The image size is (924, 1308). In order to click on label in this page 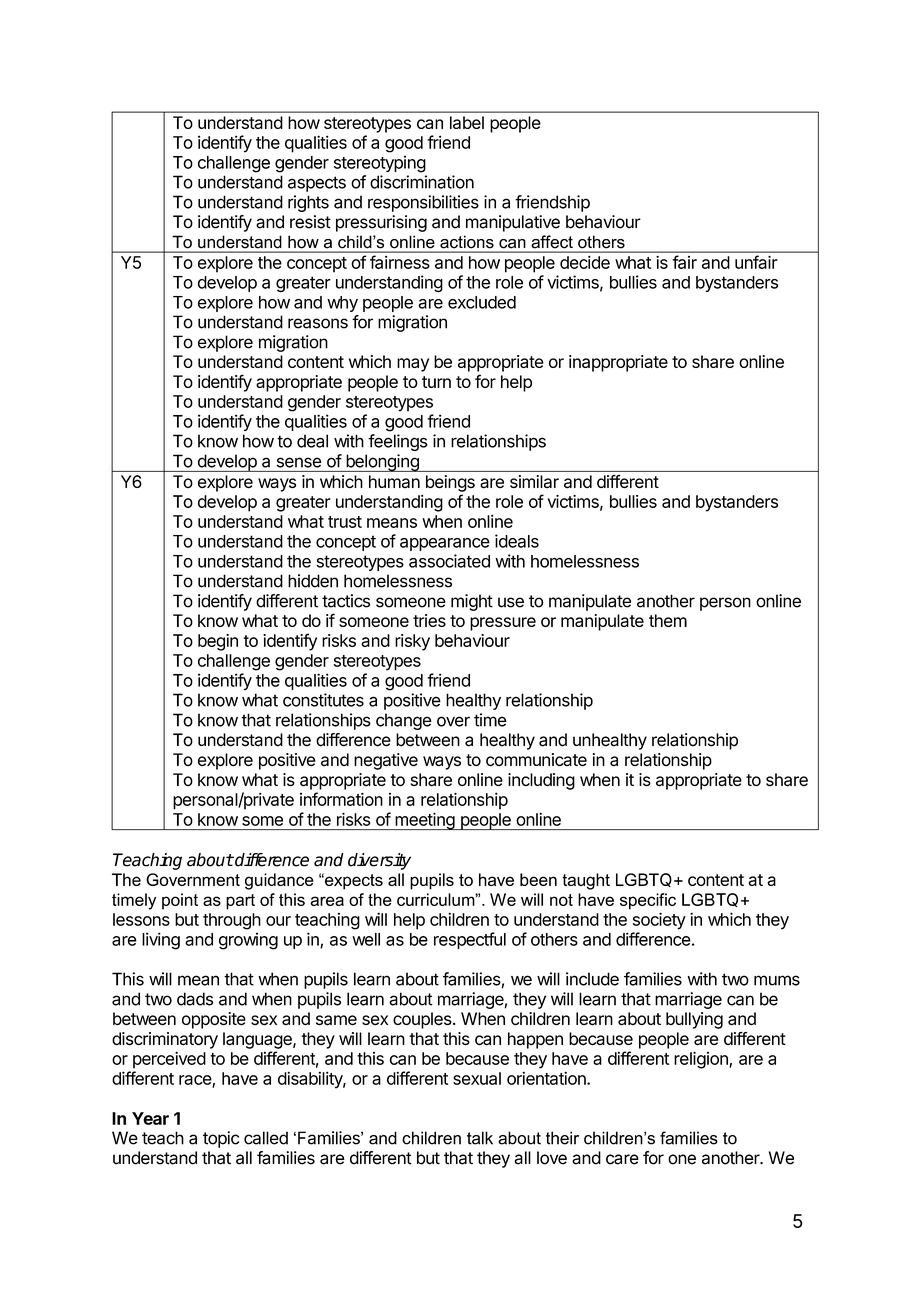, I will do `click(467, 122)`.
